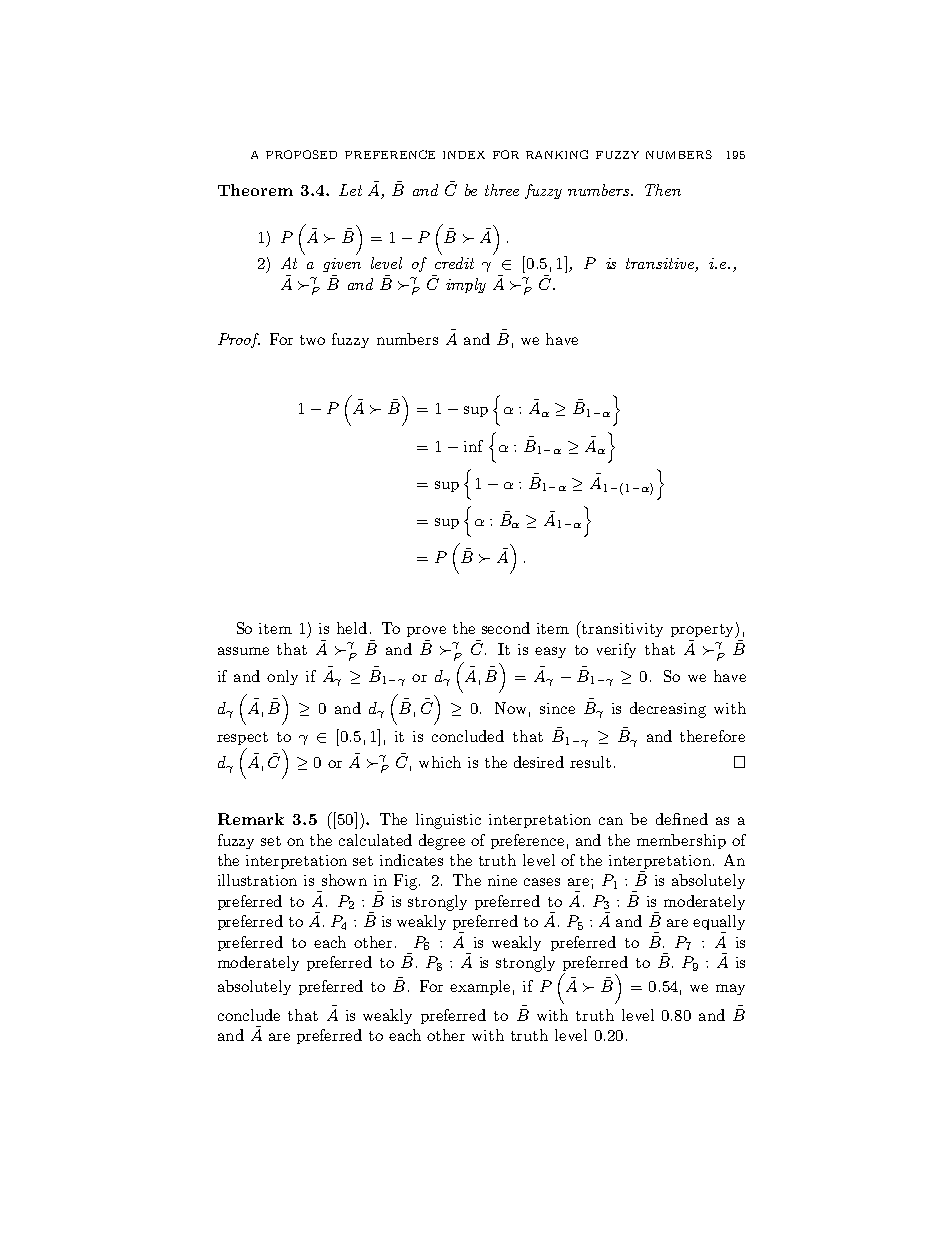  Describe the element at coordinates (257, 880) in the image. I see `illustration` at that location.
